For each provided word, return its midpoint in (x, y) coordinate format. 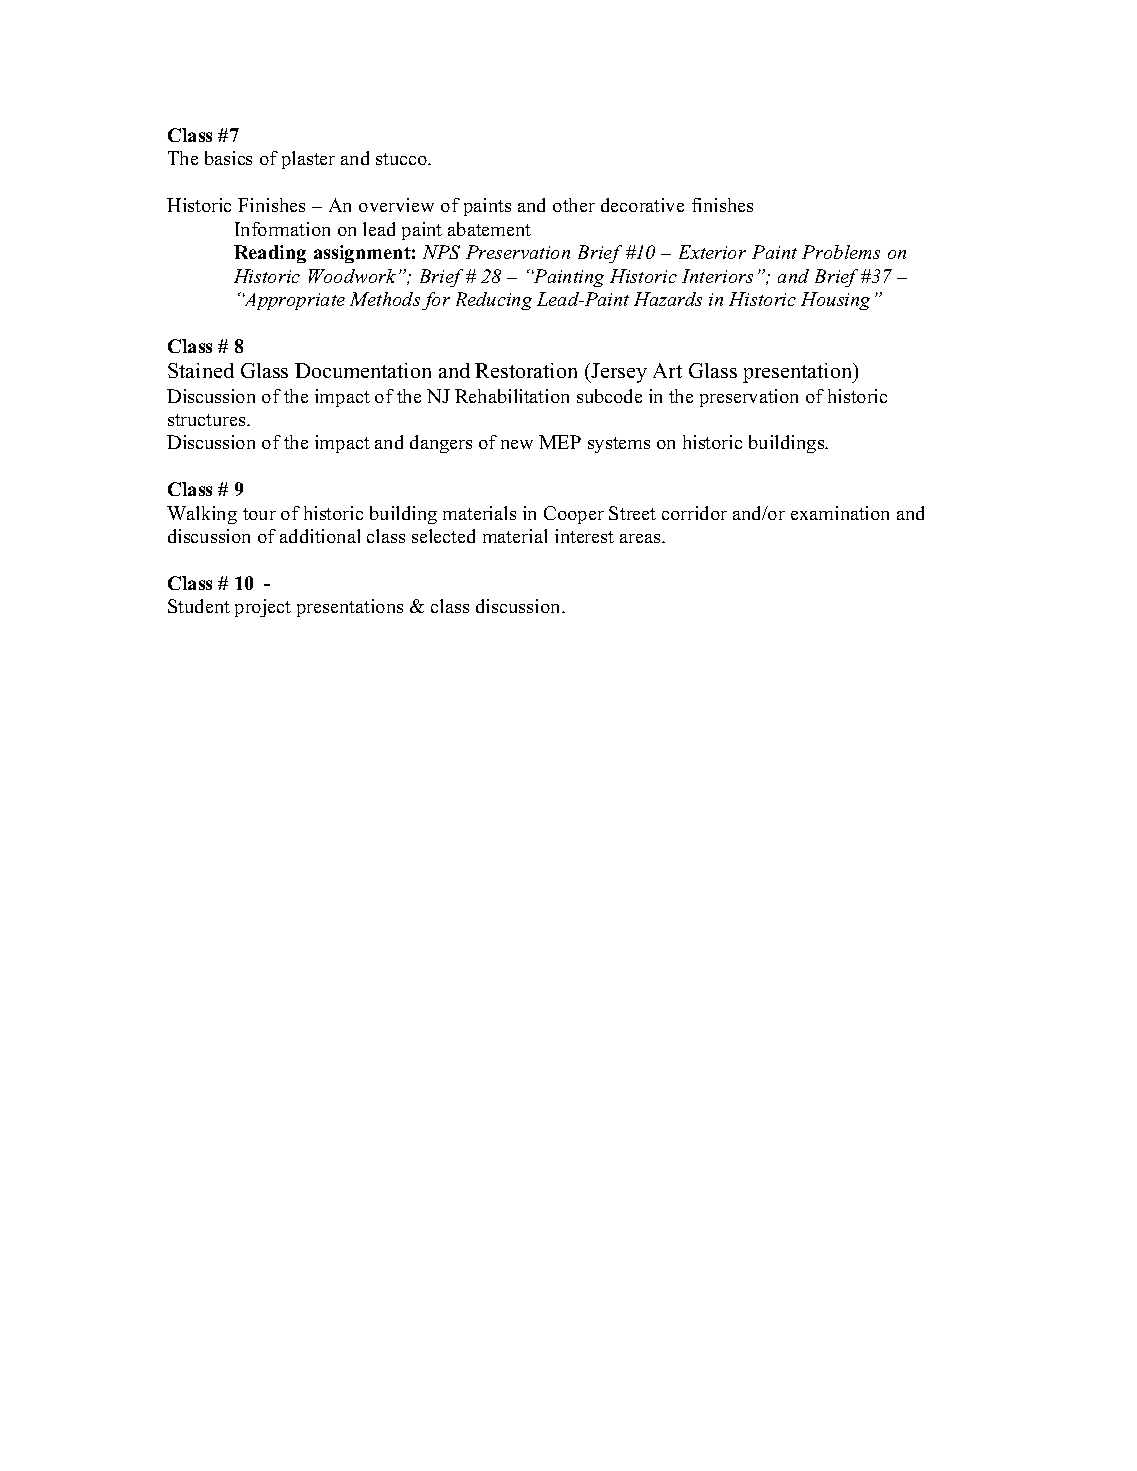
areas (641, 538)
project (263, 608)
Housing (835, 301)
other (574, 205)
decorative (642, 205)
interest (584, 536)
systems (619, 445)
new (517, 444)
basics (228, 158)
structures (208, 420)
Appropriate (294, 301)
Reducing (494, 301)
